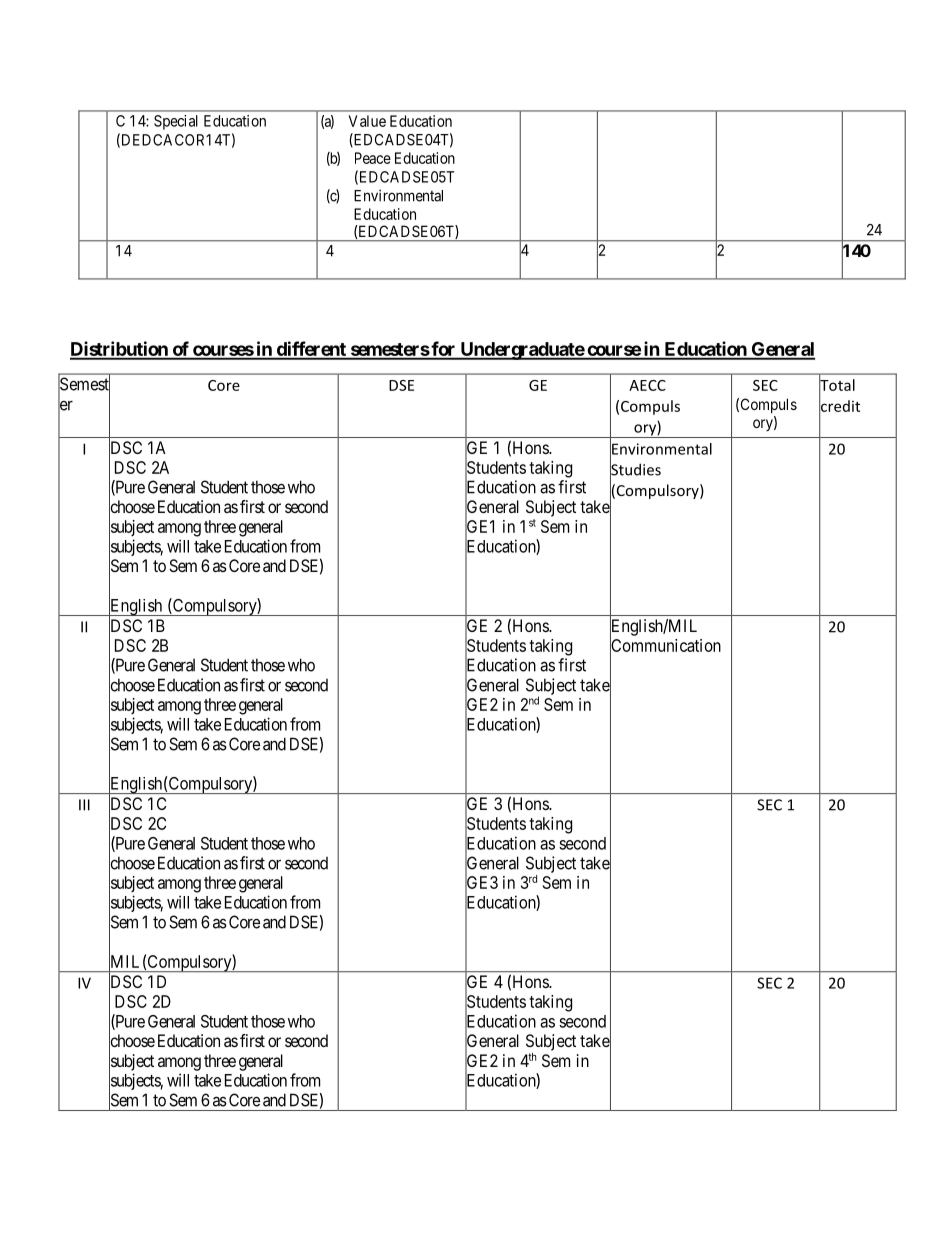 The image size is (952, 1233). Describe the element at coordinates (837, 385) in the image. I see `Total` at that location.
